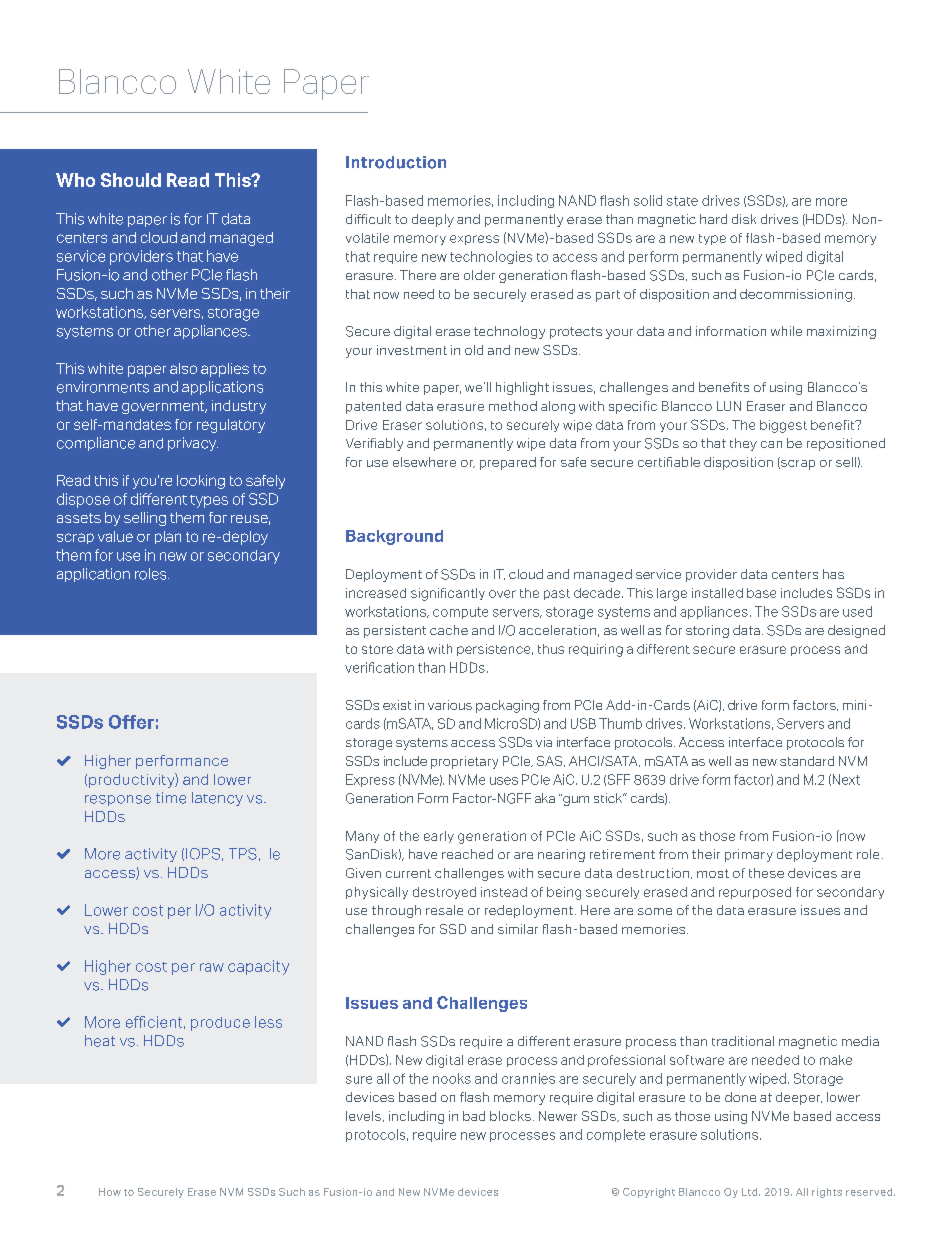 The image size is (952, 1233). What do you see at coordinates (474, 1116) in the document?
I see `bad` at bounding box center [474, 1116].
